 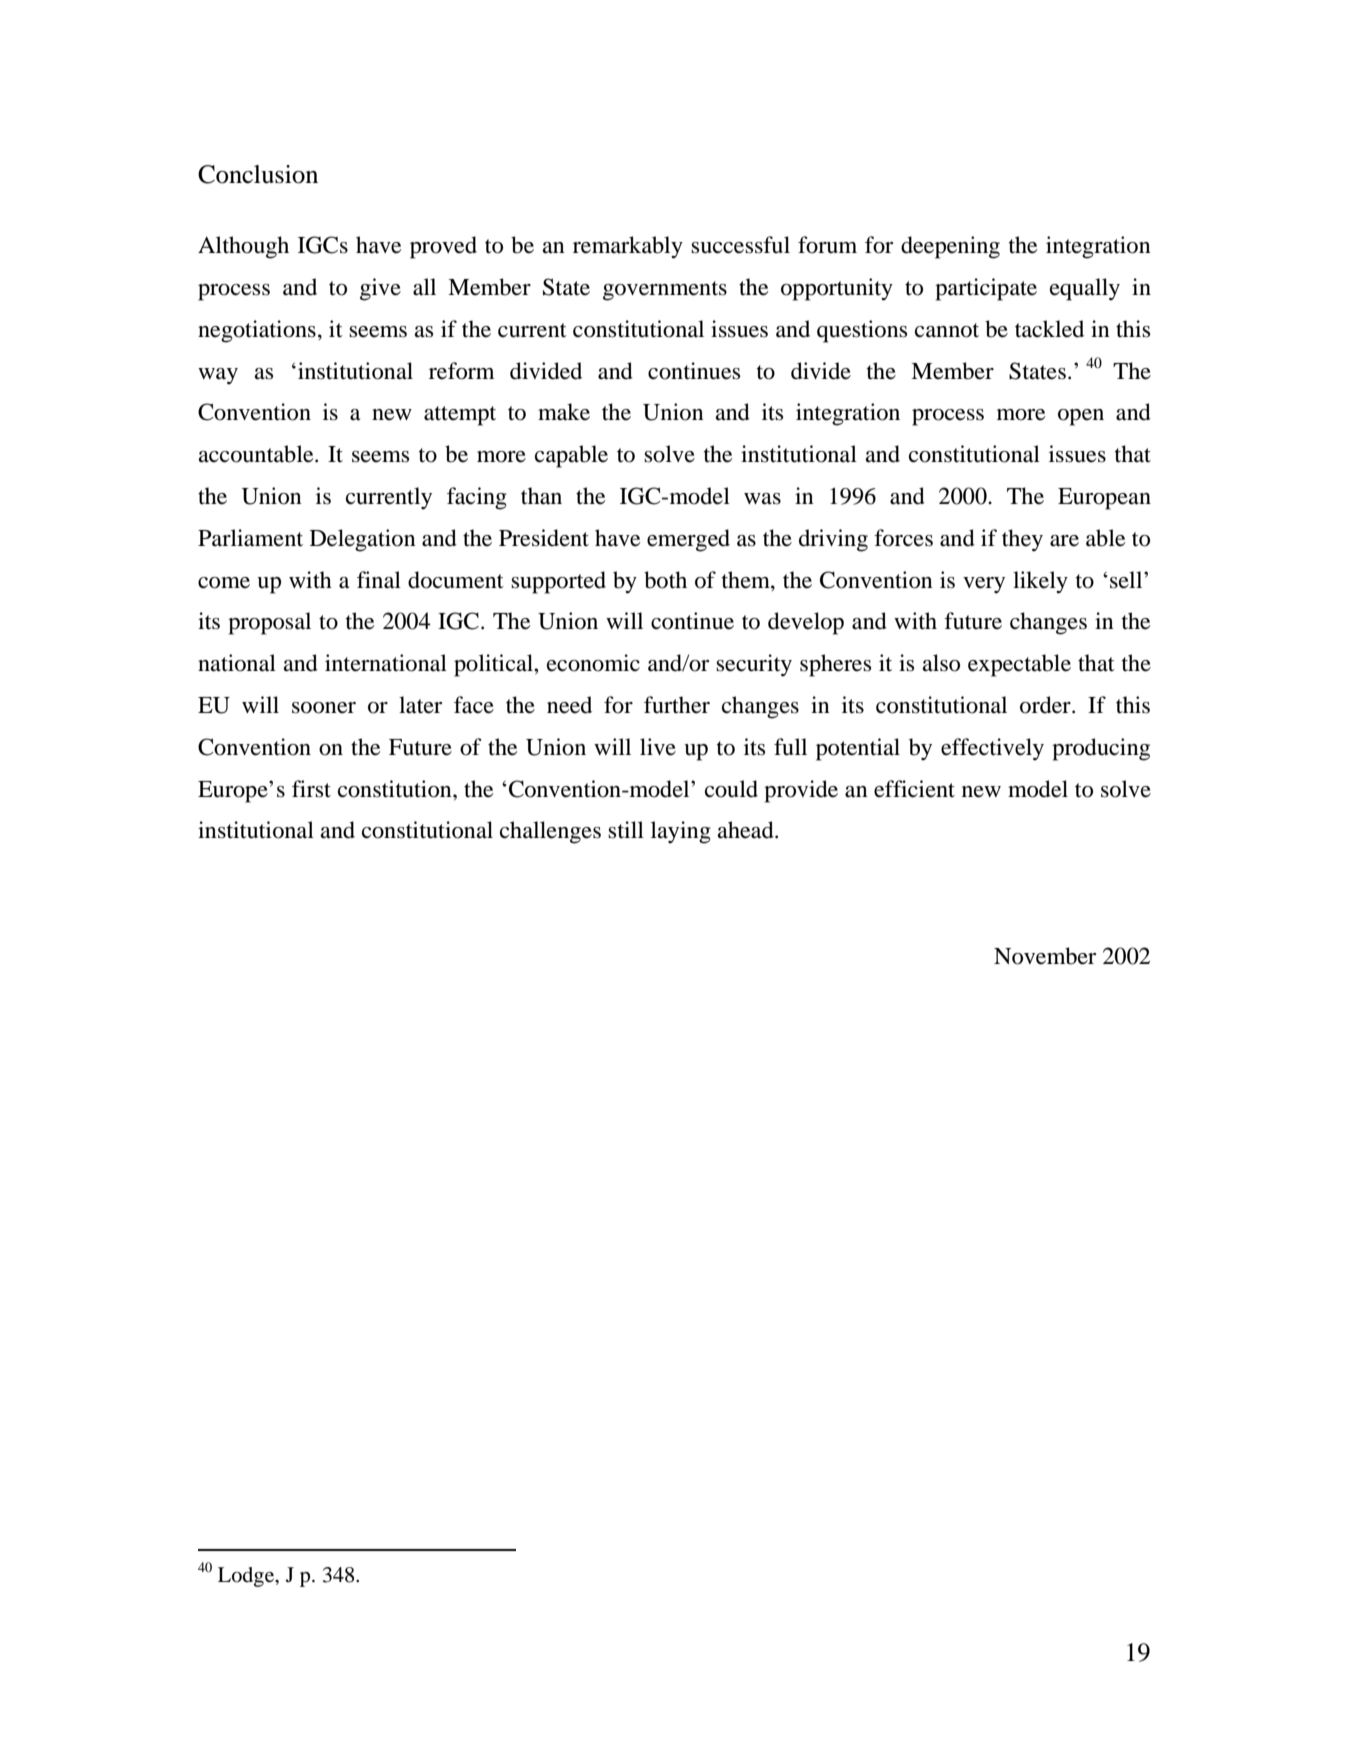 What do you see at coordinates (626, 830) in the screenshot?
I see `still` at bounding box center [626, 830].
